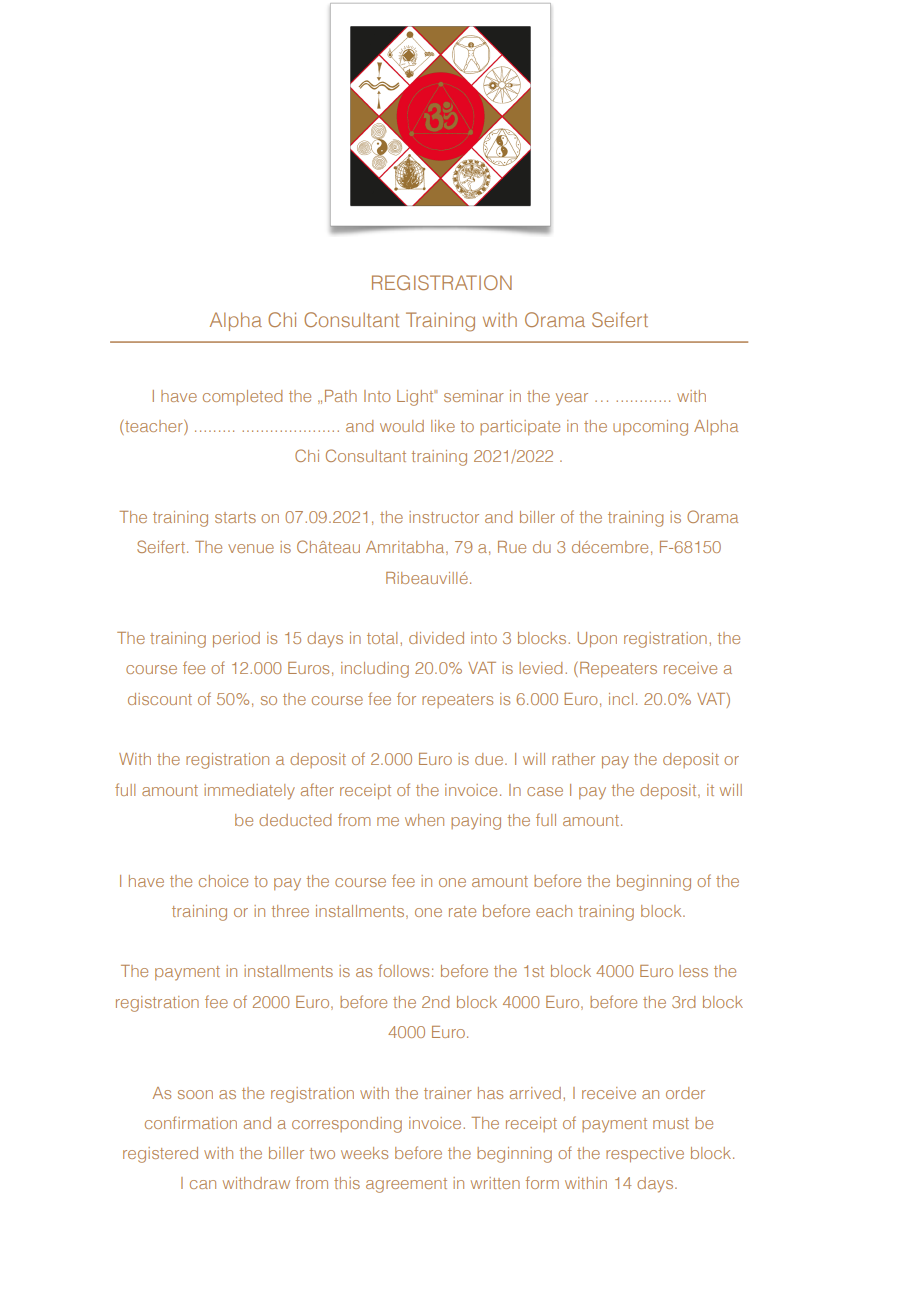  I want to click on choice, so click(223, 881).
